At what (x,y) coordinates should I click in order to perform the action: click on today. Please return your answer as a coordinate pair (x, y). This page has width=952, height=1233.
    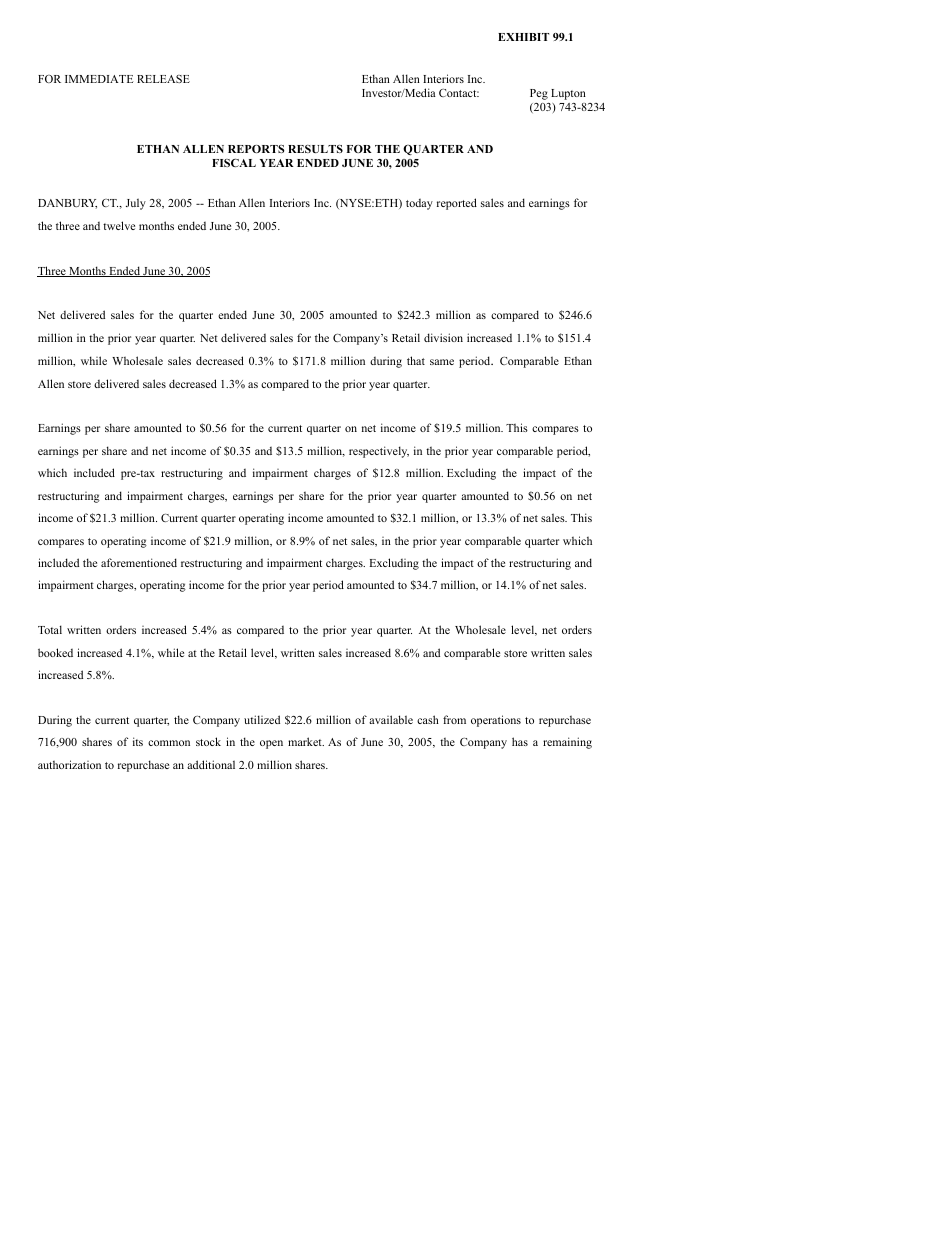
    Looking at the image, I should click on (419, 204).
